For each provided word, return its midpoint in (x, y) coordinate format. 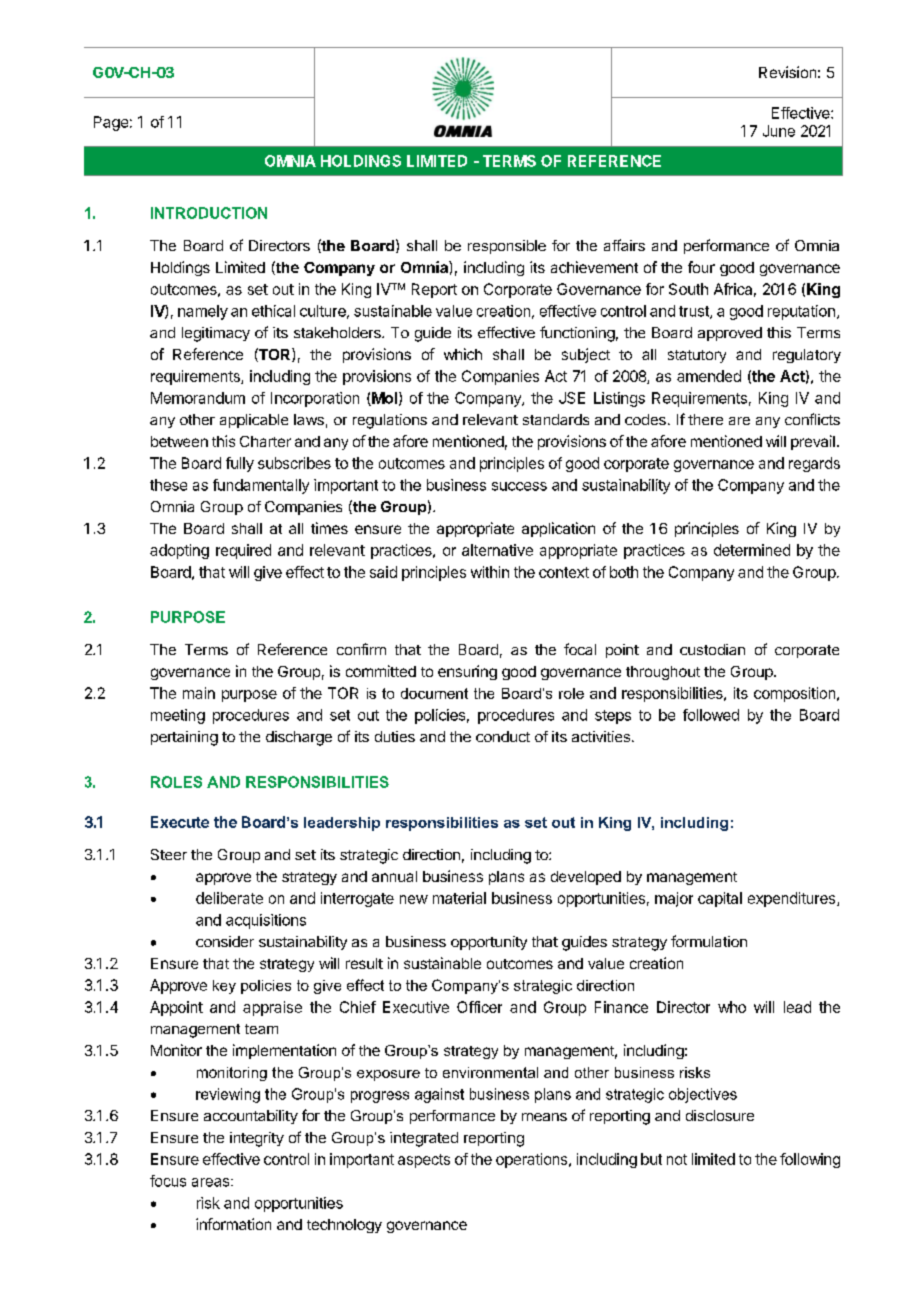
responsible (507, 247)
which (463, 354)
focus (168, 1181)
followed (711, 715)
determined (752, 550)
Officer (479, 1007)
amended (709, 376)
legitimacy (216, 334)
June (779, 131)
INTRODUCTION (209, 213)
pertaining (184, 738)
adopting (179, 551)
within (490, 572)
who (732, 1007)
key (224, 987)
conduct (503, 736)
